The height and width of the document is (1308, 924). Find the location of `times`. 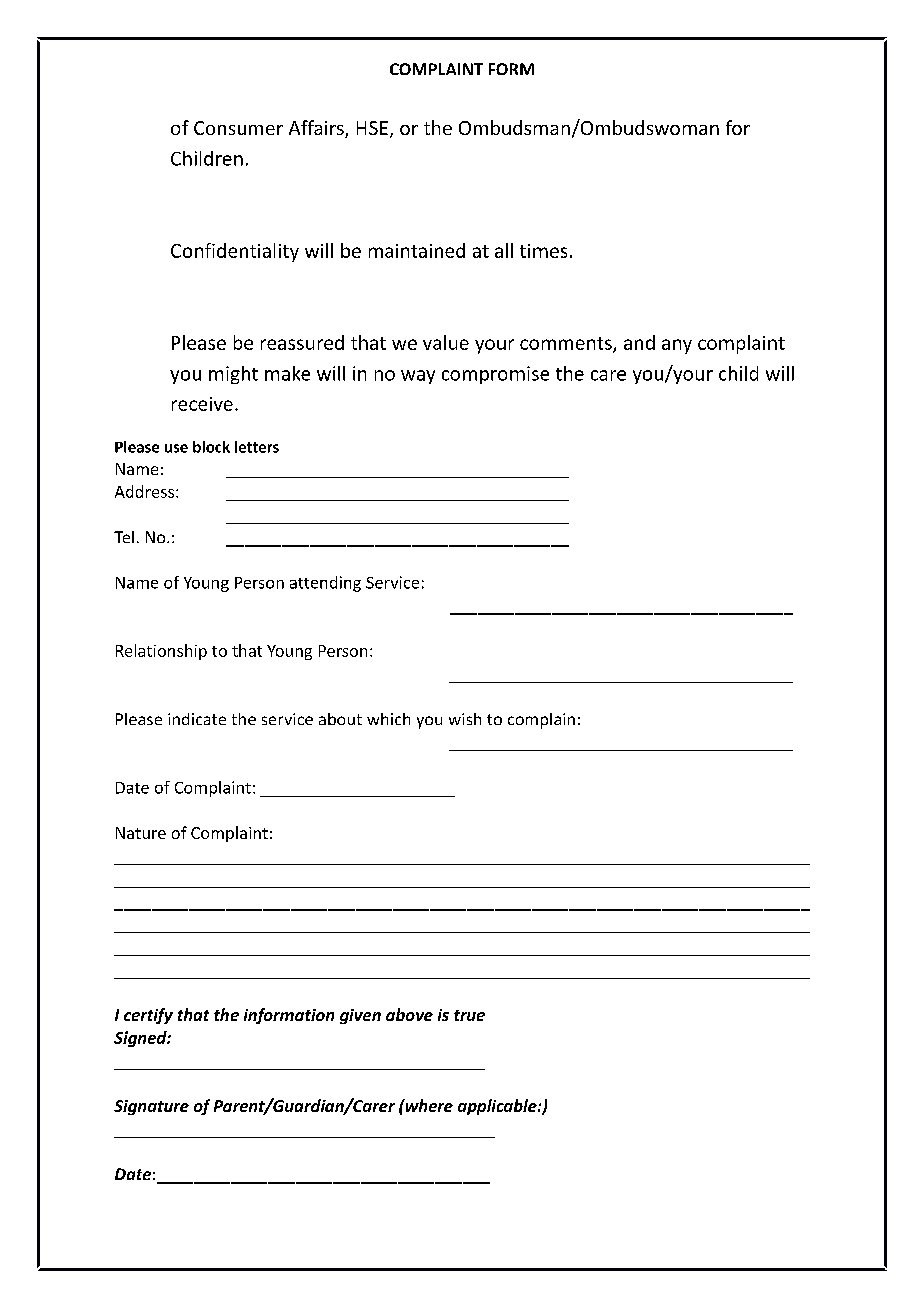

times is located at coordinates (543, 251).
